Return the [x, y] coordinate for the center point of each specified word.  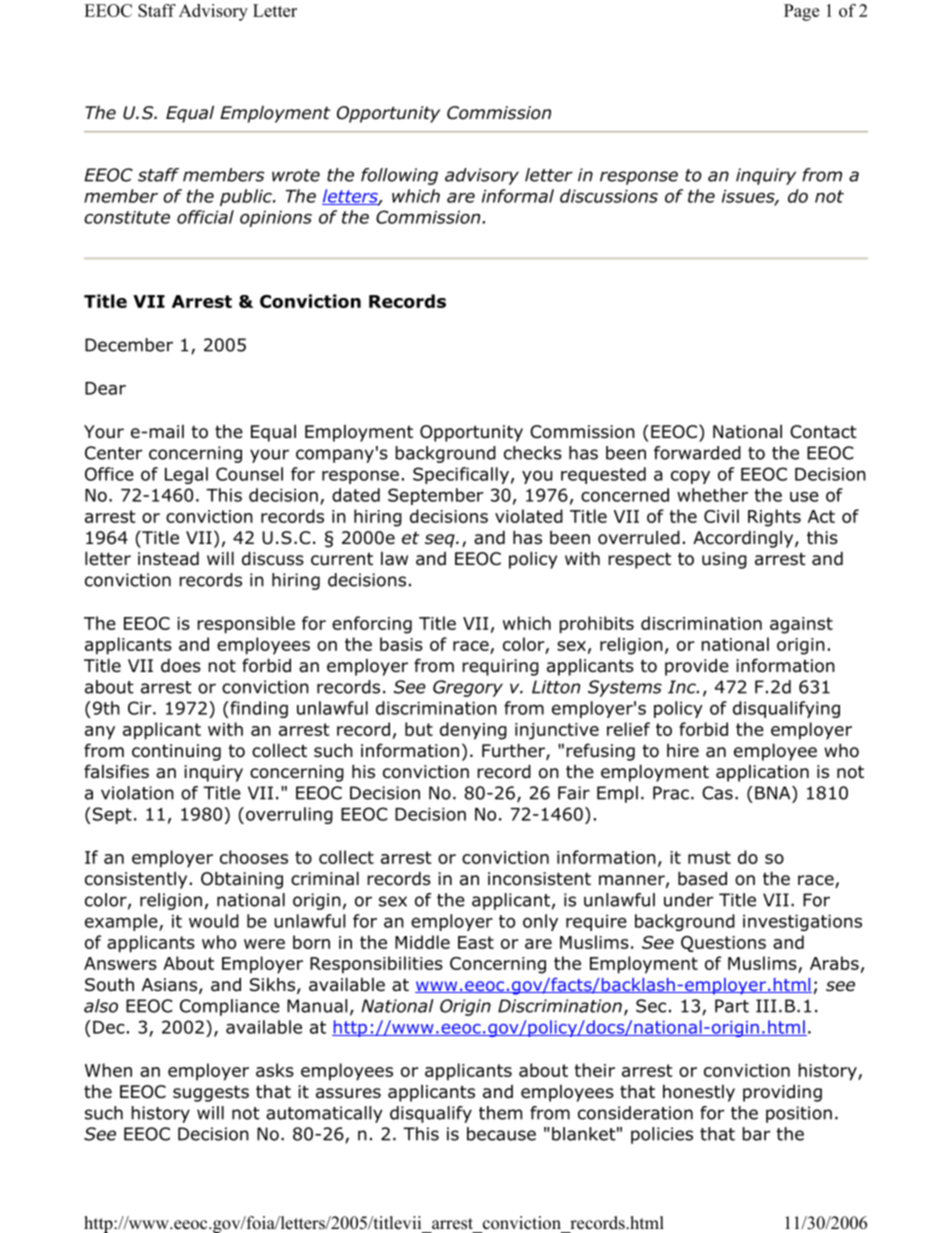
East [476, 942]
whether [712, 495]
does [181, 665]
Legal [186, 475]
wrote [296, 175]
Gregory [468, 688]
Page [801, 12]
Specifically [461, 475]
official [205, 217]
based [702, 878]
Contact [823, 432]
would [214, 921]
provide [697, 667]
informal [518, 196]
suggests [211, 1094]
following [399, 176]
